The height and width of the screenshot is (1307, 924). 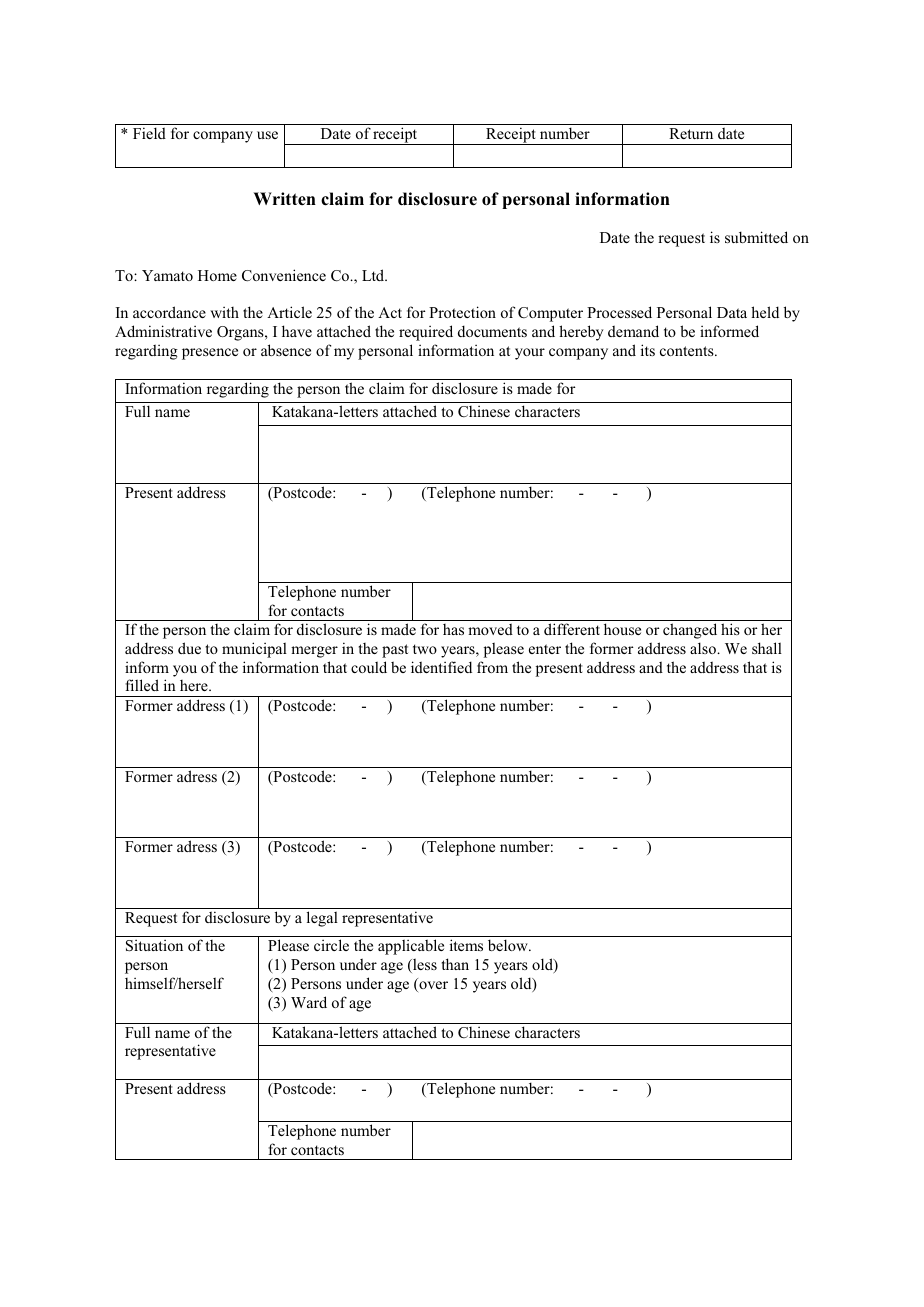 What do you see at coordinates (455, 964) in the screenshot?
I see `than` at bounding box center [455, 964].
